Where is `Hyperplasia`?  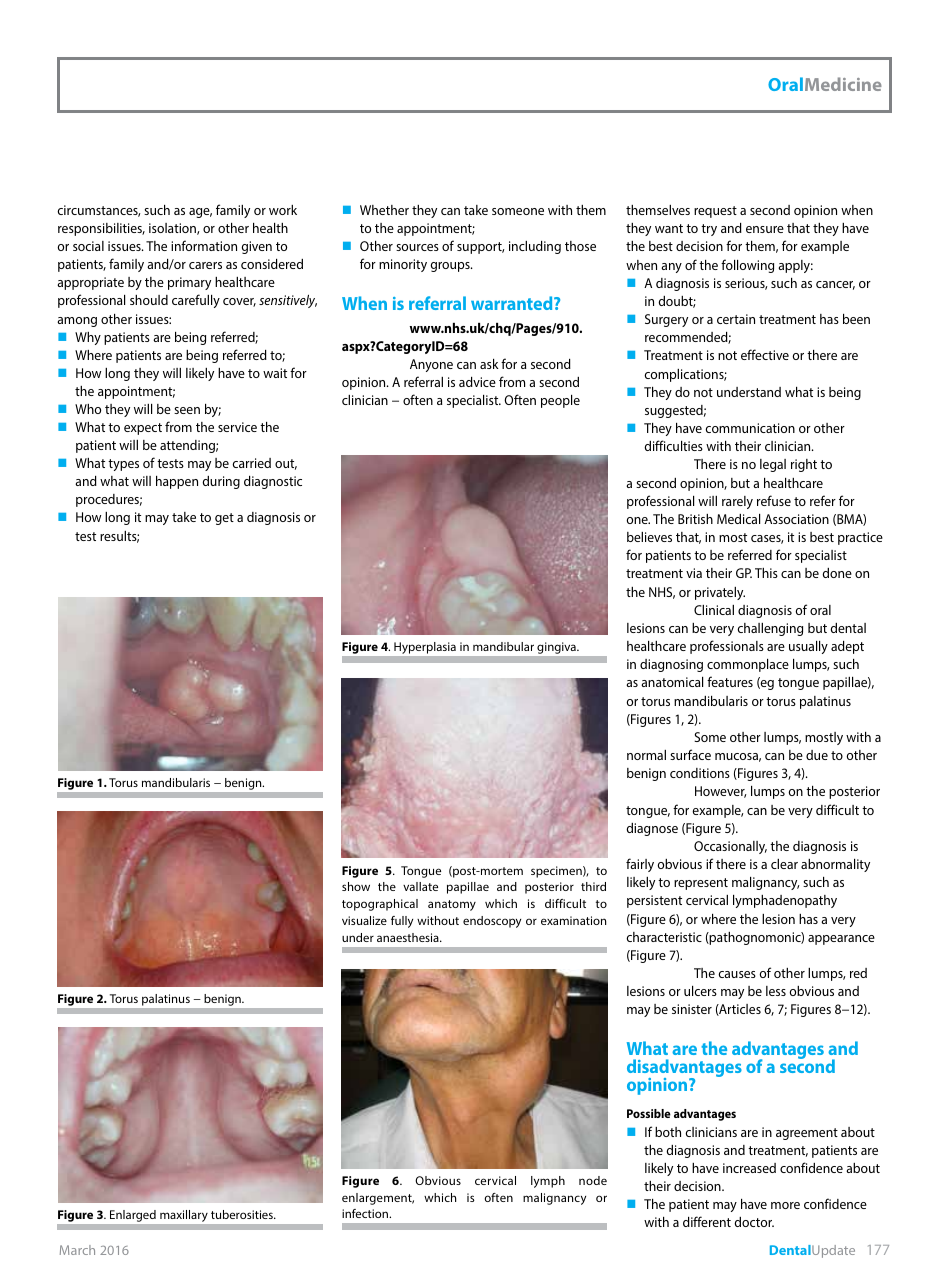 Hyperplasia is located at coordinates (425, 648).
